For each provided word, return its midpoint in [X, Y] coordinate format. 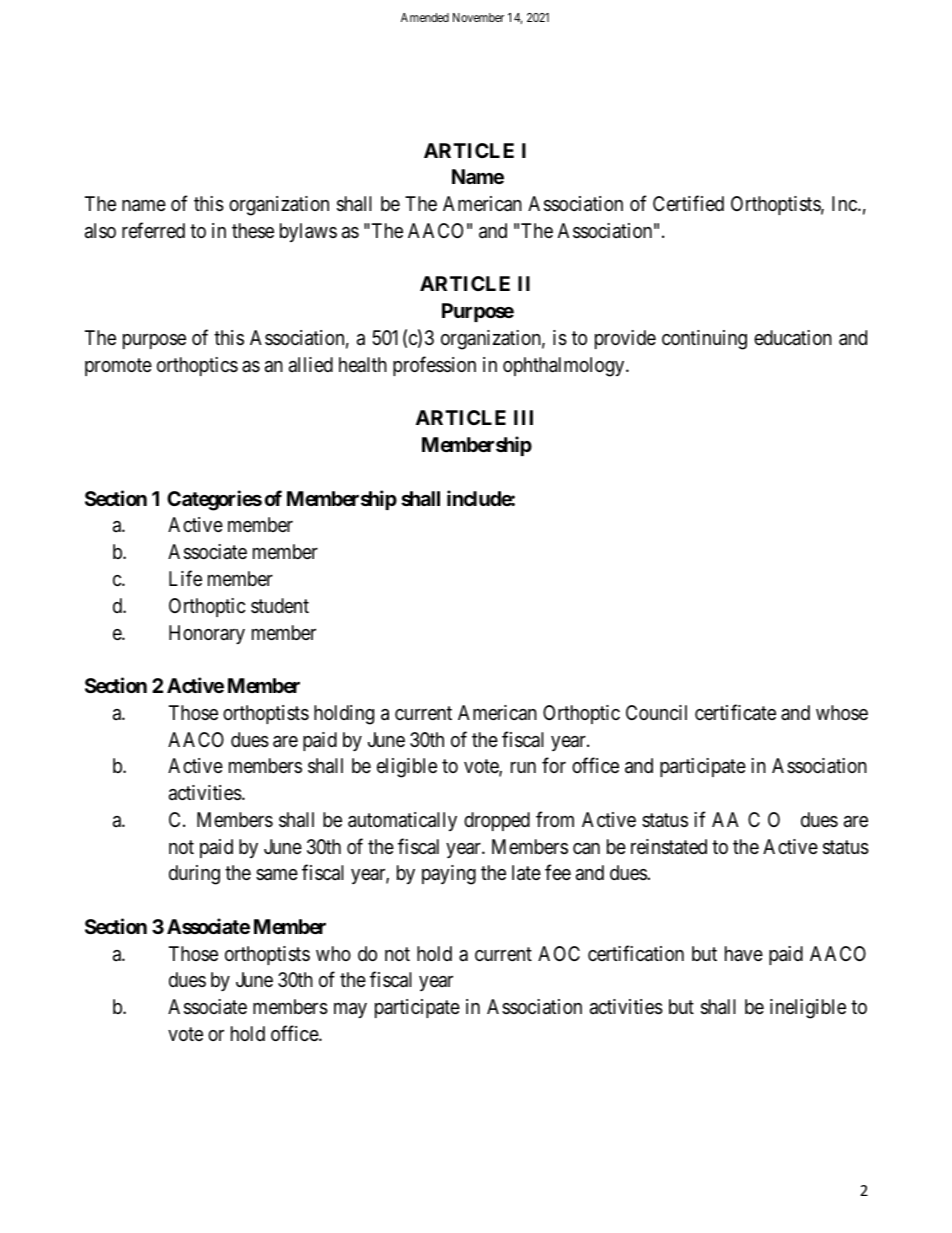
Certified [688, 203]
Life [185, 578]
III [523, 417]
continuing [704, 340]
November [478, 17]
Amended [425, 17]
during [194, 875]
